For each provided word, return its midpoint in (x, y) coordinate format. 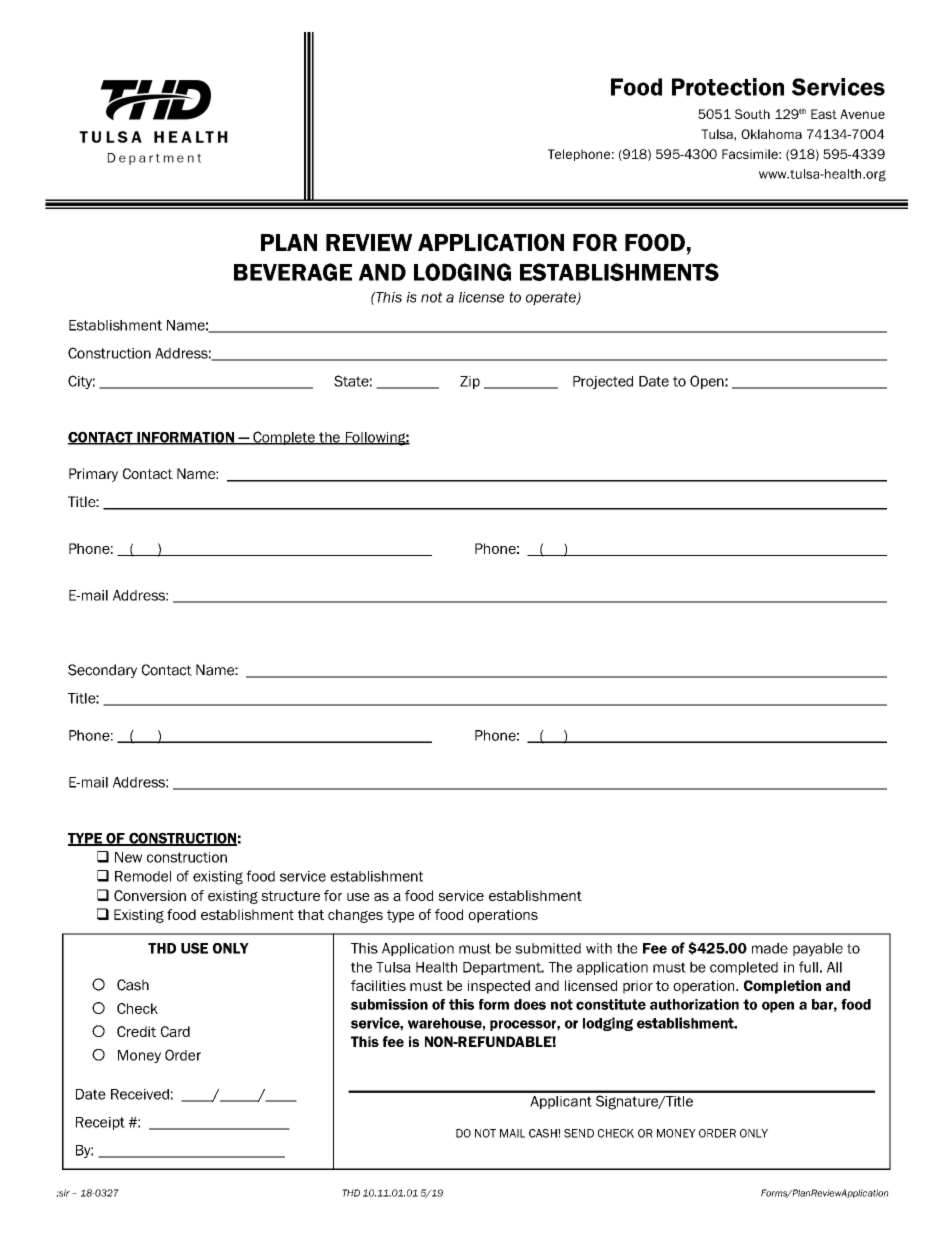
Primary (93, 475)
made (770, 948)
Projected (603, 382)
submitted (548, 948)
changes (355, 916)
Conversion (150, 895)
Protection (728, 87)
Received (140, 1094)
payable (818, 950)
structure (290, 896)
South (752, 114)
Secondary (102, 671)
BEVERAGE (293, 272)
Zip (470, 382)
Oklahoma (771, 134)
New (128, 857)
